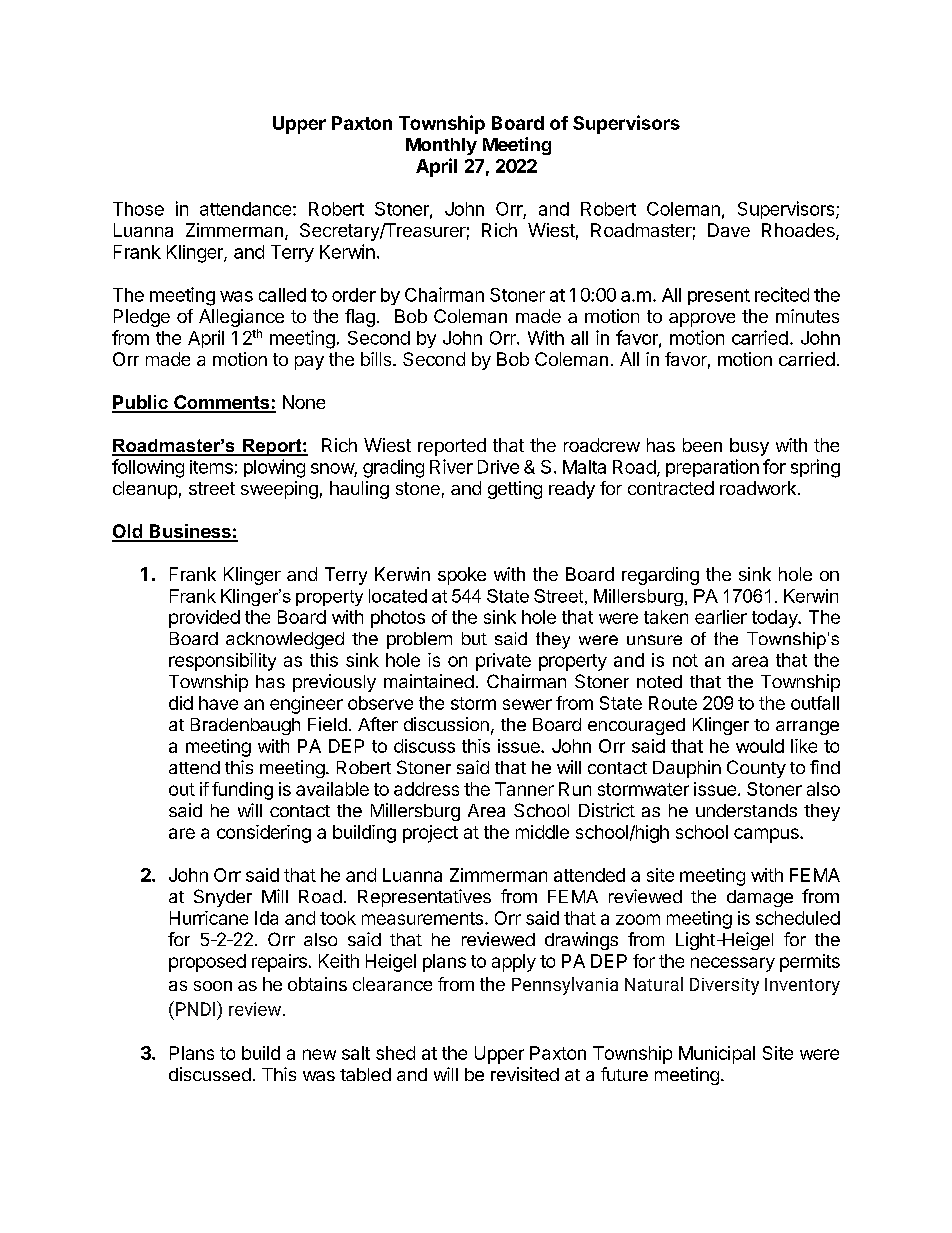 This document has height=1233, width=952. I want to click on have, so click(218, 703).
